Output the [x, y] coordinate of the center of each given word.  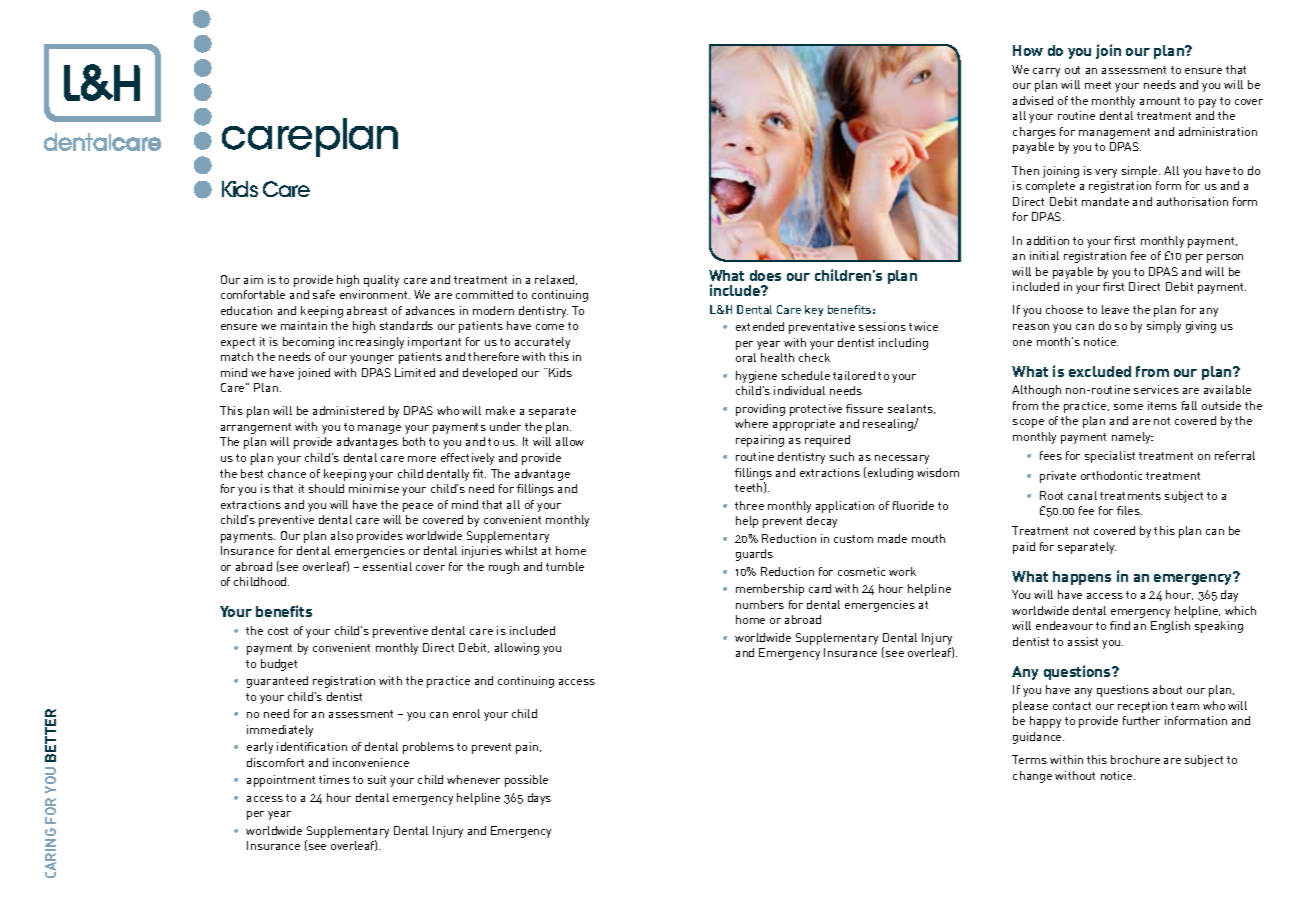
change [1032, 777]
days [539, 799]
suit [377, 779]
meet [1098, 85]
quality [381, 281]
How [1028, 50]
